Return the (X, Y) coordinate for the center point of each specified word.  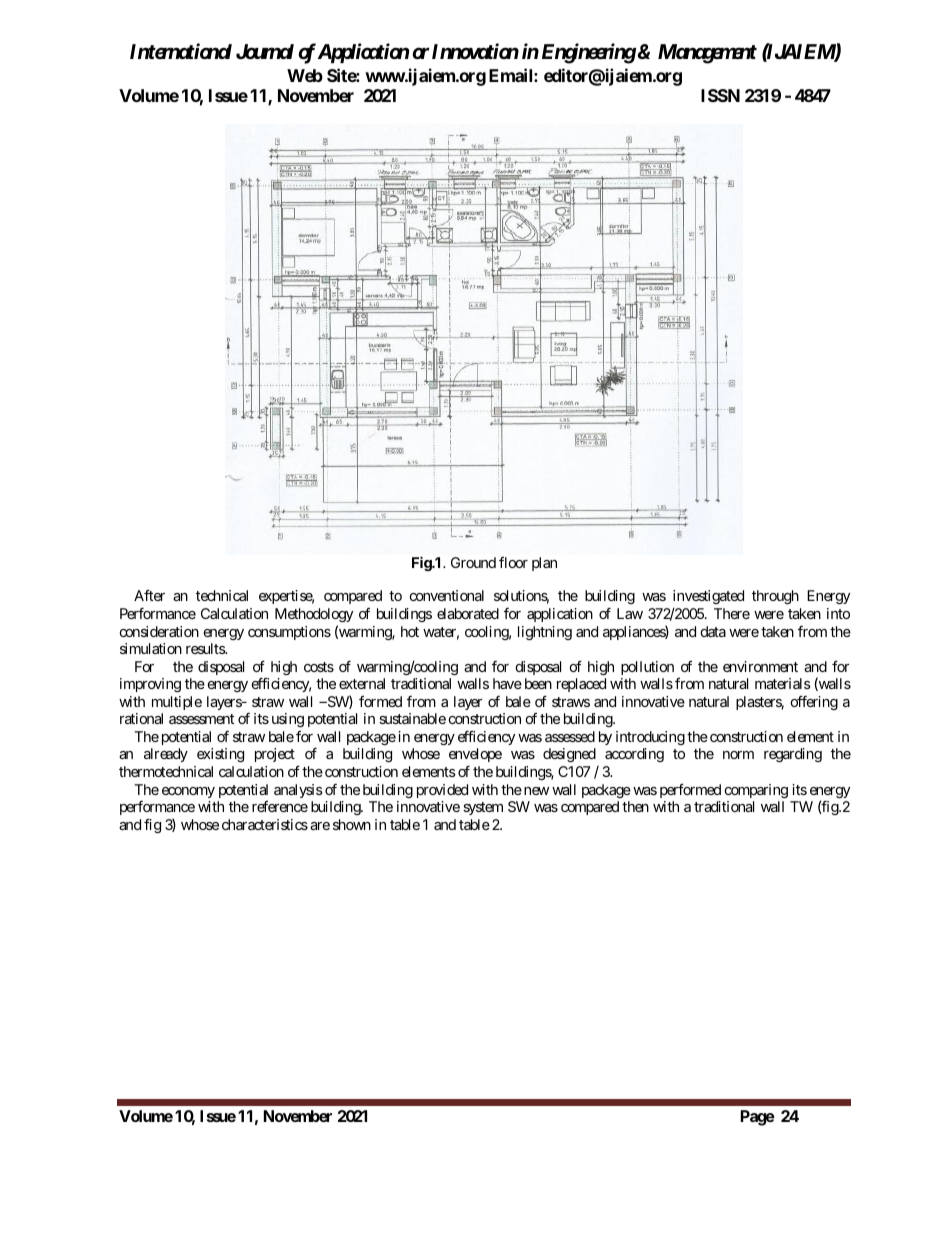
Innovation (475, 51)
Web (305, 75)
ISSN (720, 95)
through (775, 597)
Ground (473, 562)
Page (758, 1118)
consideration (159, 631)
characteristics (265, 824)
